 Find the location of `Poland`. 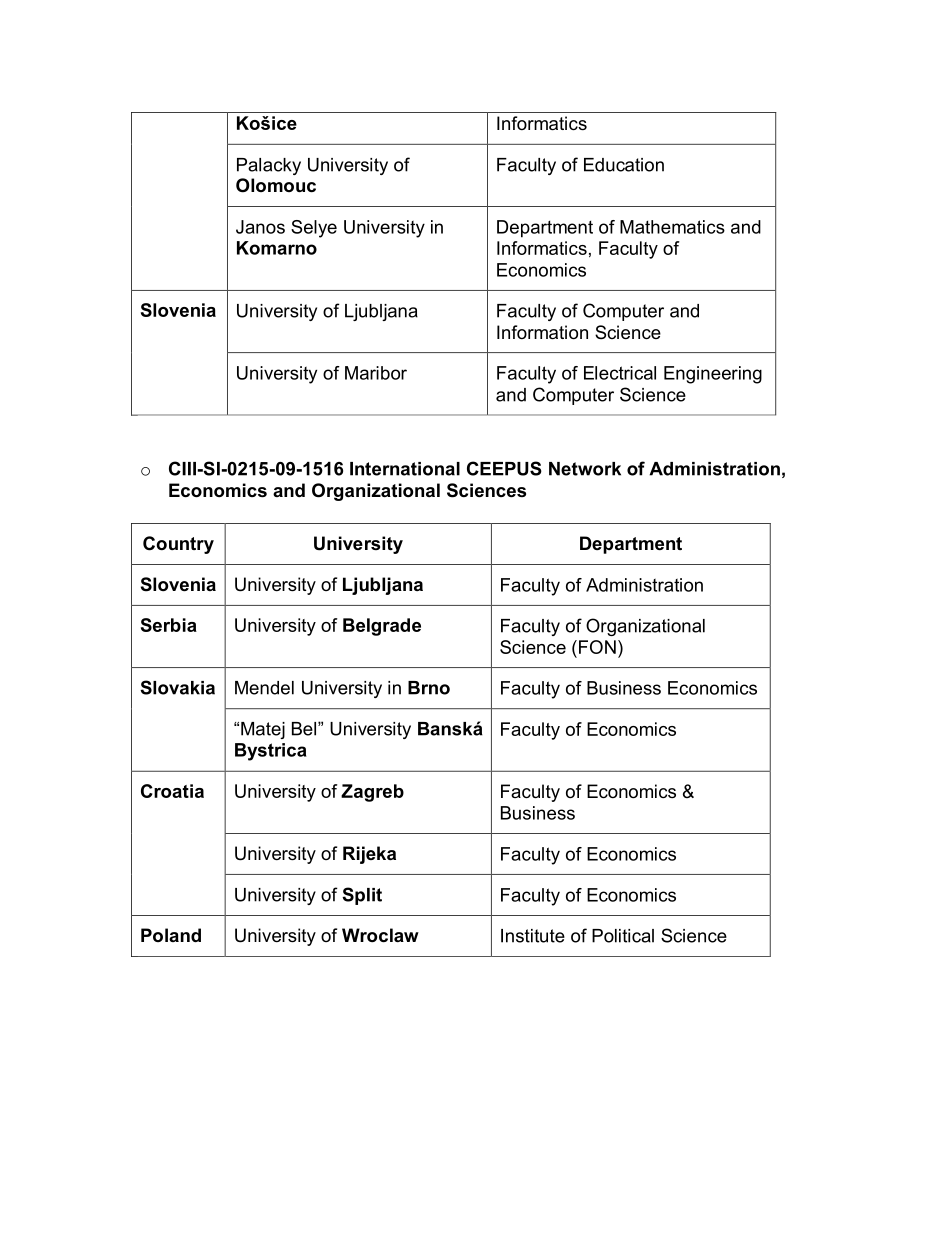

Poland is located at coordinates (171, 935).
